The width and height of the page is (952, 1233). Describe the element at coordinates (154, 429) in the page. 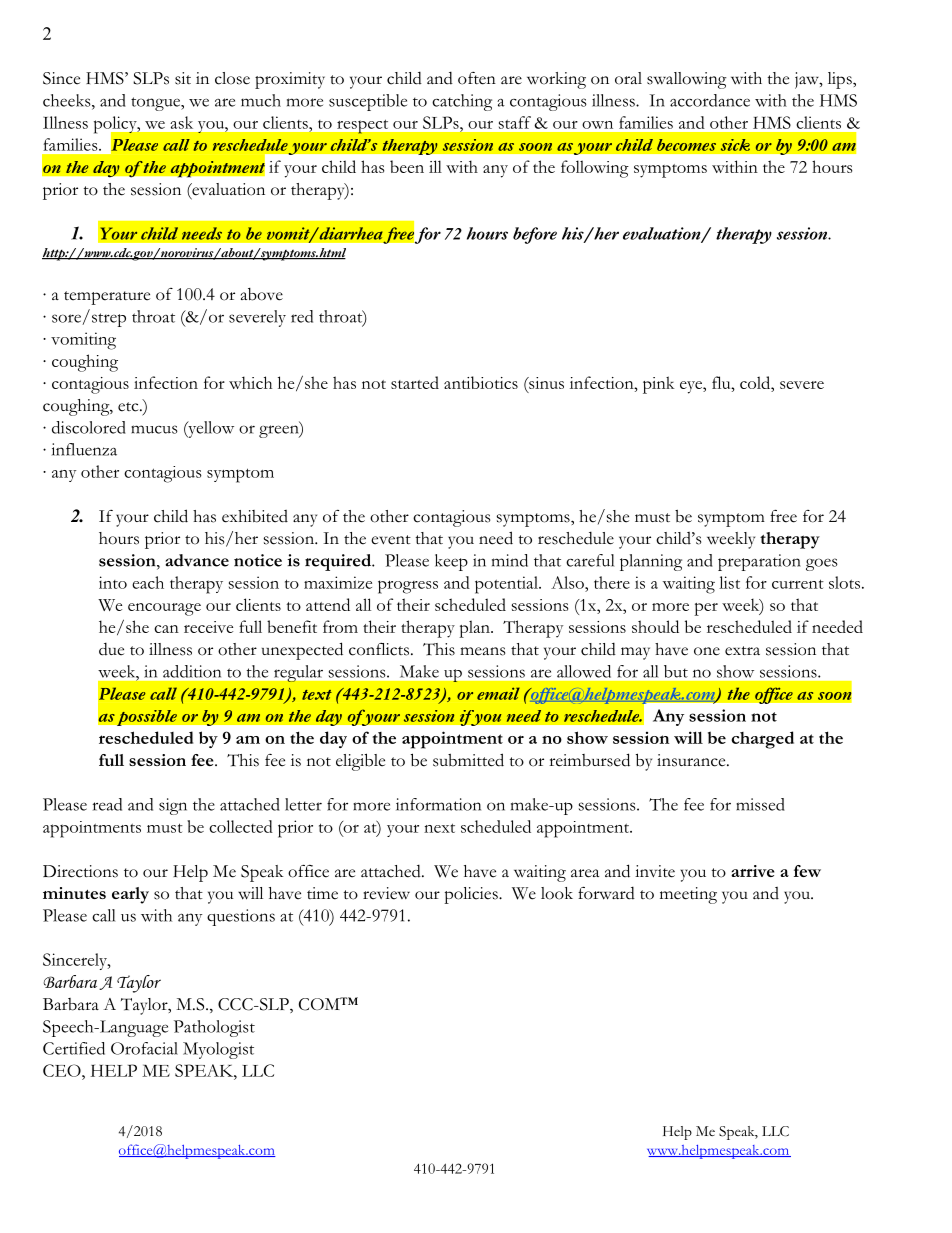

I see `mucus` at that location.
